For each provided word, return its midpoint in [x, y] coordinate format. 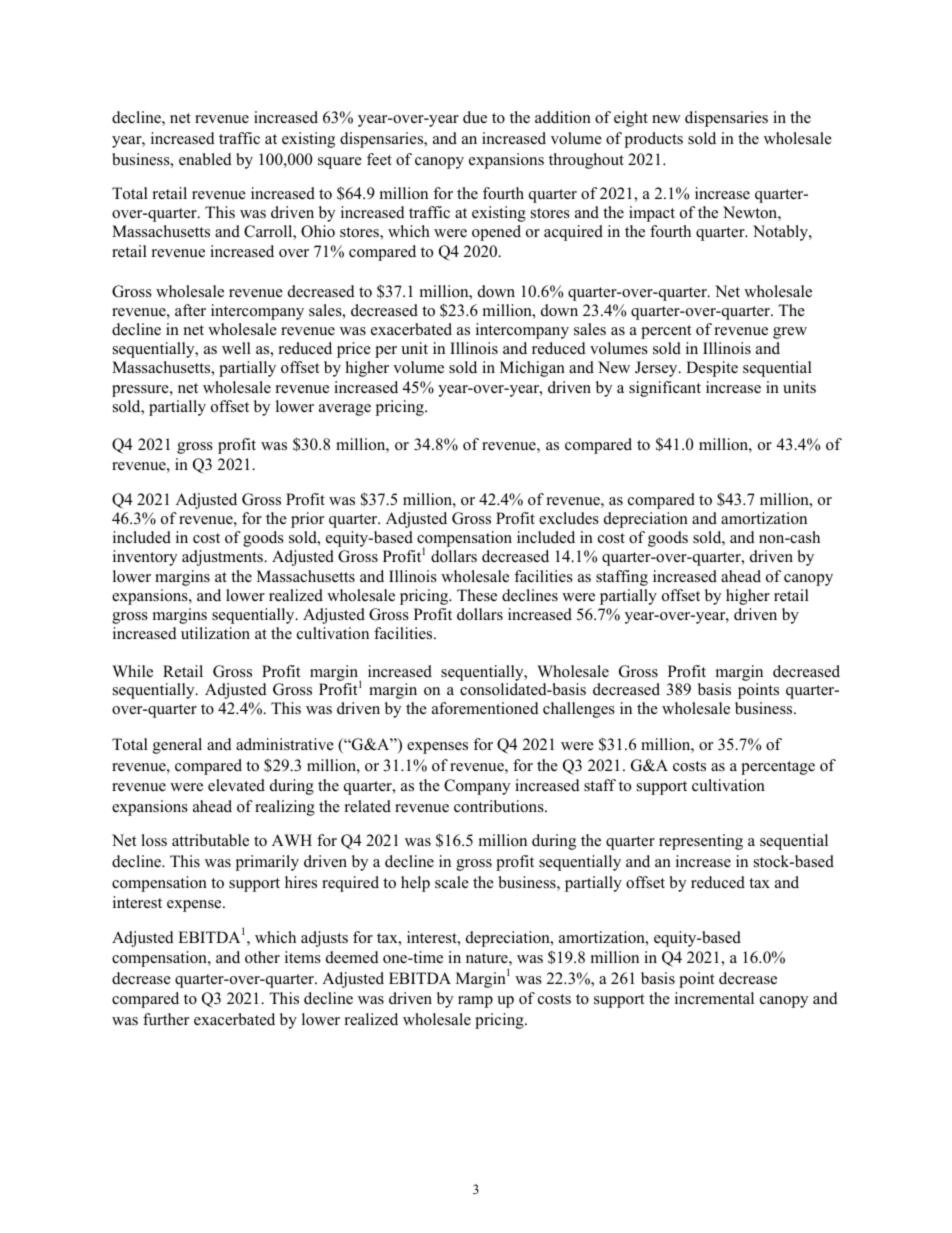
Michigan [532, 369]
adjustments [223, 558]
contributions [500, 806]
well [236, 348]
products [654, 140]
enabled [205, 159]
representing [701, 842]
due [475, 117]
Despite [712, 369]
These [477, 595]
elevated [236, 785]
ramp [475, 1002]
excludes [569, 518]
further [166, 1019]
